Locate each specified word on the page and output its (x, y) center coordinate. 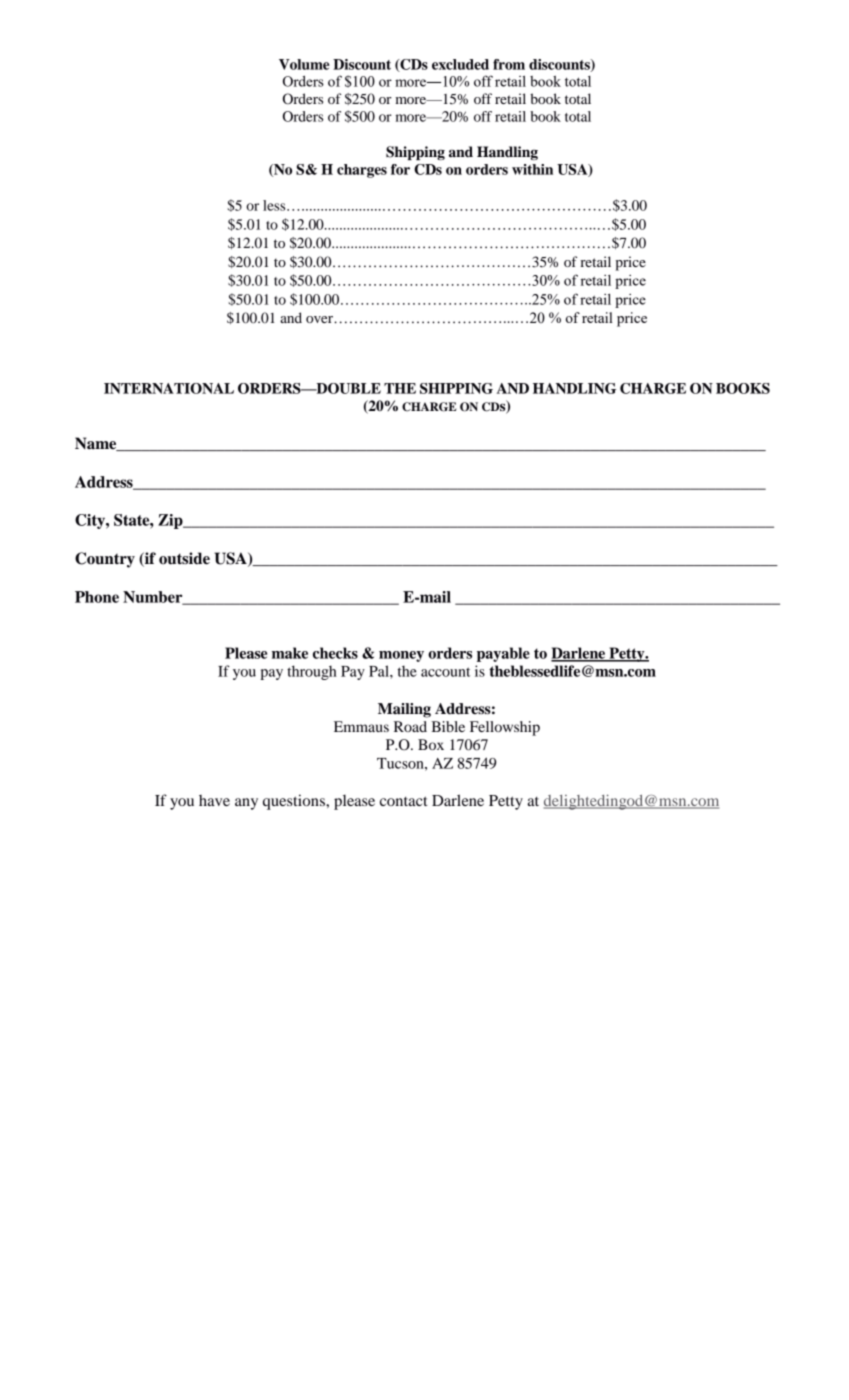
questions (295, 802)
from (509, 64)
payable (503, 654)
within (532, 169)
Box (431, 744)
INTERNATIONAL (169, 388)
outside (184, 558)
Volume (304, 64)
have (214, 800)
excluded (460, 64)
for (400, 169)
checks (335, 653)
